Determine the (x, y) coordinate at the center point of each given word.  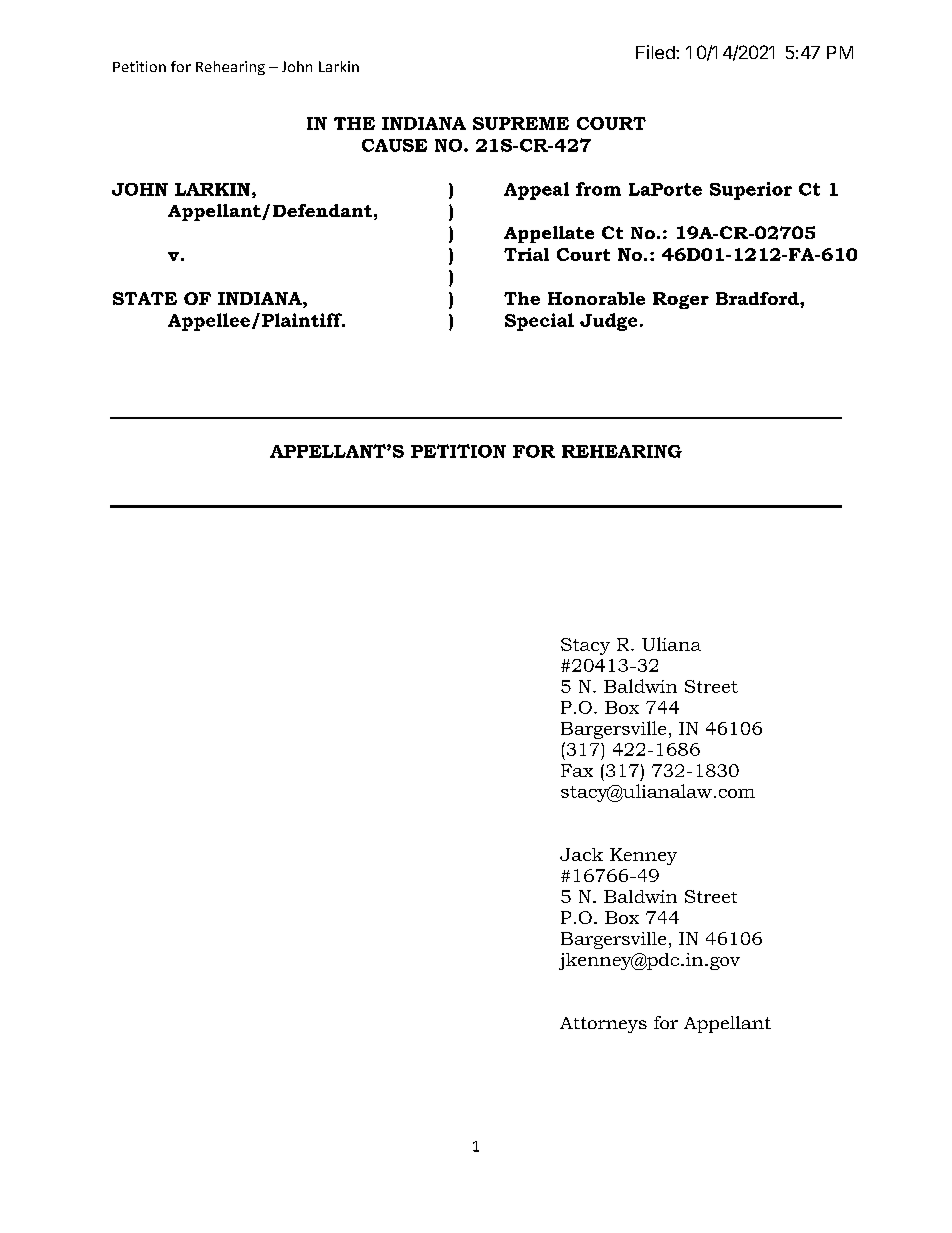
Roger (681, 300)
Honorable (596, 298)
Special (539, 322)
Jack (581, 854)
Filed (656, 52)
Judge (608, 322)
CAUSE (394, 145)
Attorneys (603, 1025)
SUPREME (521, 123)
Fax (577, 770)
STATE (145, 298)
